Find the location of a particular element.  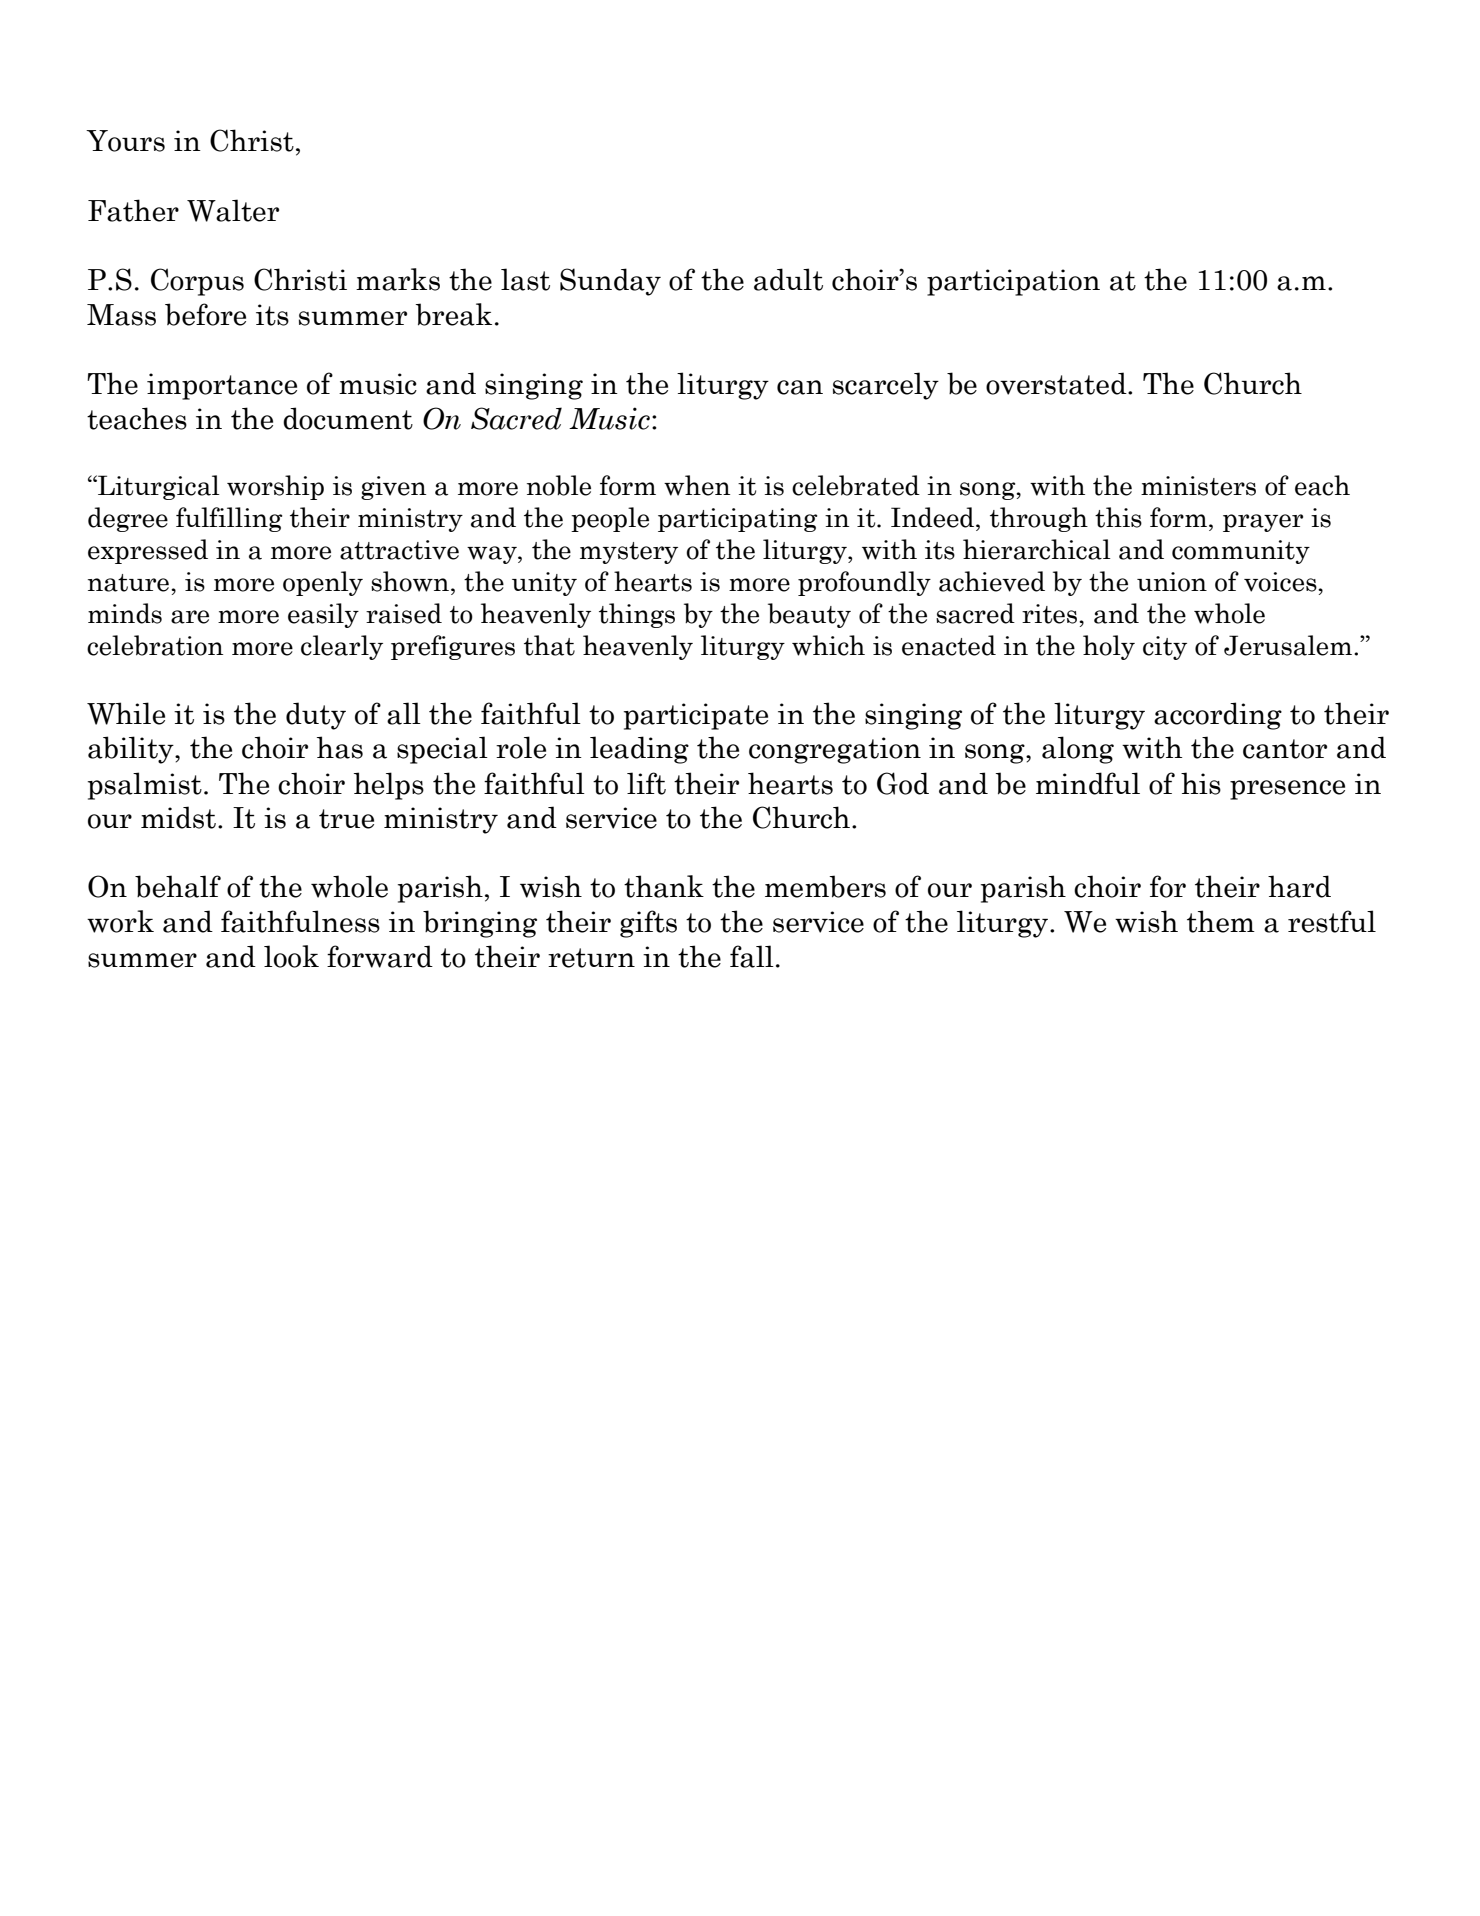

overstated is located at coordinates (1057, 383).
